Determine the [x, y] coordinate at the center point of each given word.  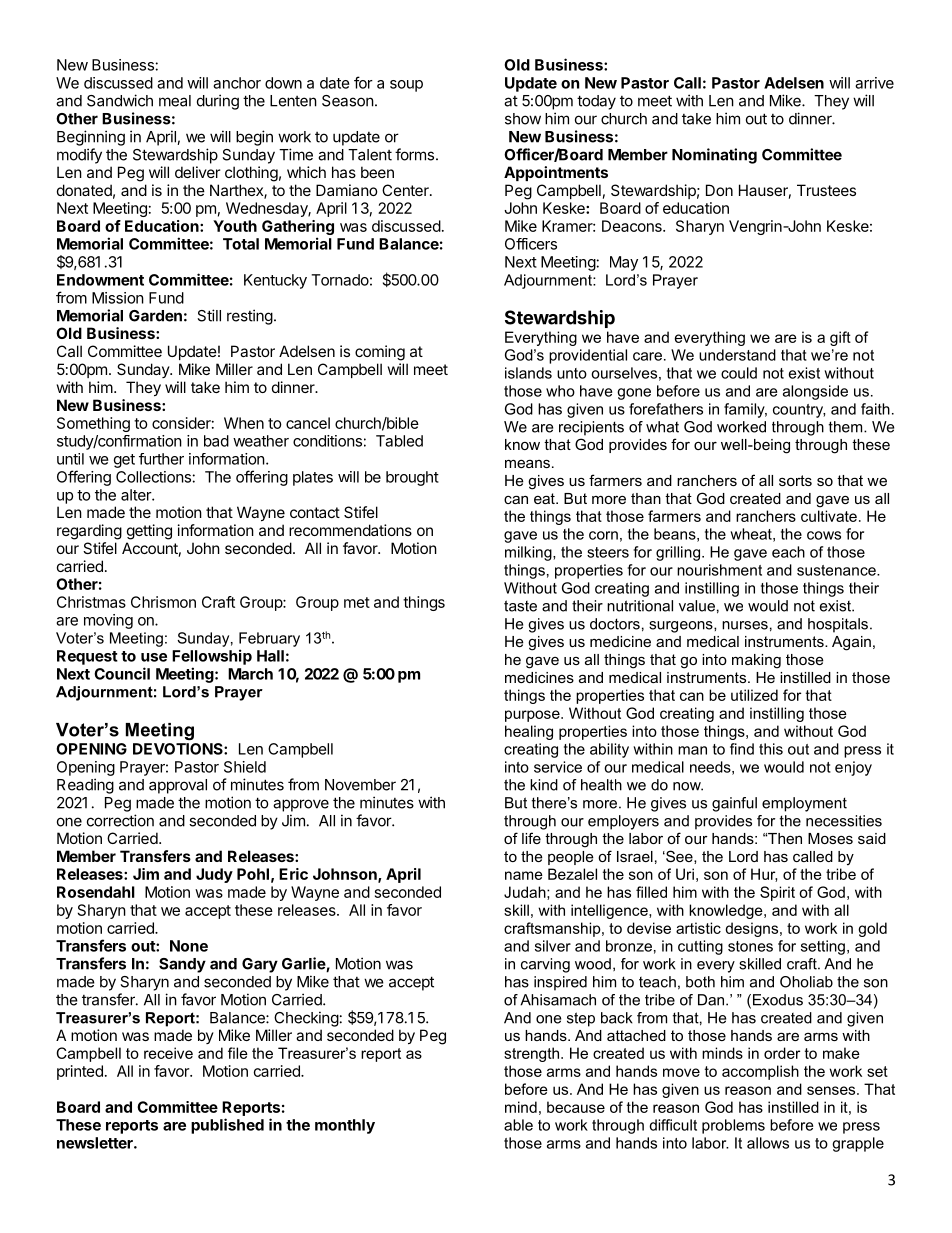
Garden [155, 316]
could [739, 373]
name [524, 875]
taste [520, 606]
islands [528, 373]
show [523, 119]
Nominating [714, 156]
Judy [214, 875]
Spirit [777, 893]
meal [175, 101]
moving [108, 621]
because [576, 1107]
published [227, 1126]
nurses [745, 625]
